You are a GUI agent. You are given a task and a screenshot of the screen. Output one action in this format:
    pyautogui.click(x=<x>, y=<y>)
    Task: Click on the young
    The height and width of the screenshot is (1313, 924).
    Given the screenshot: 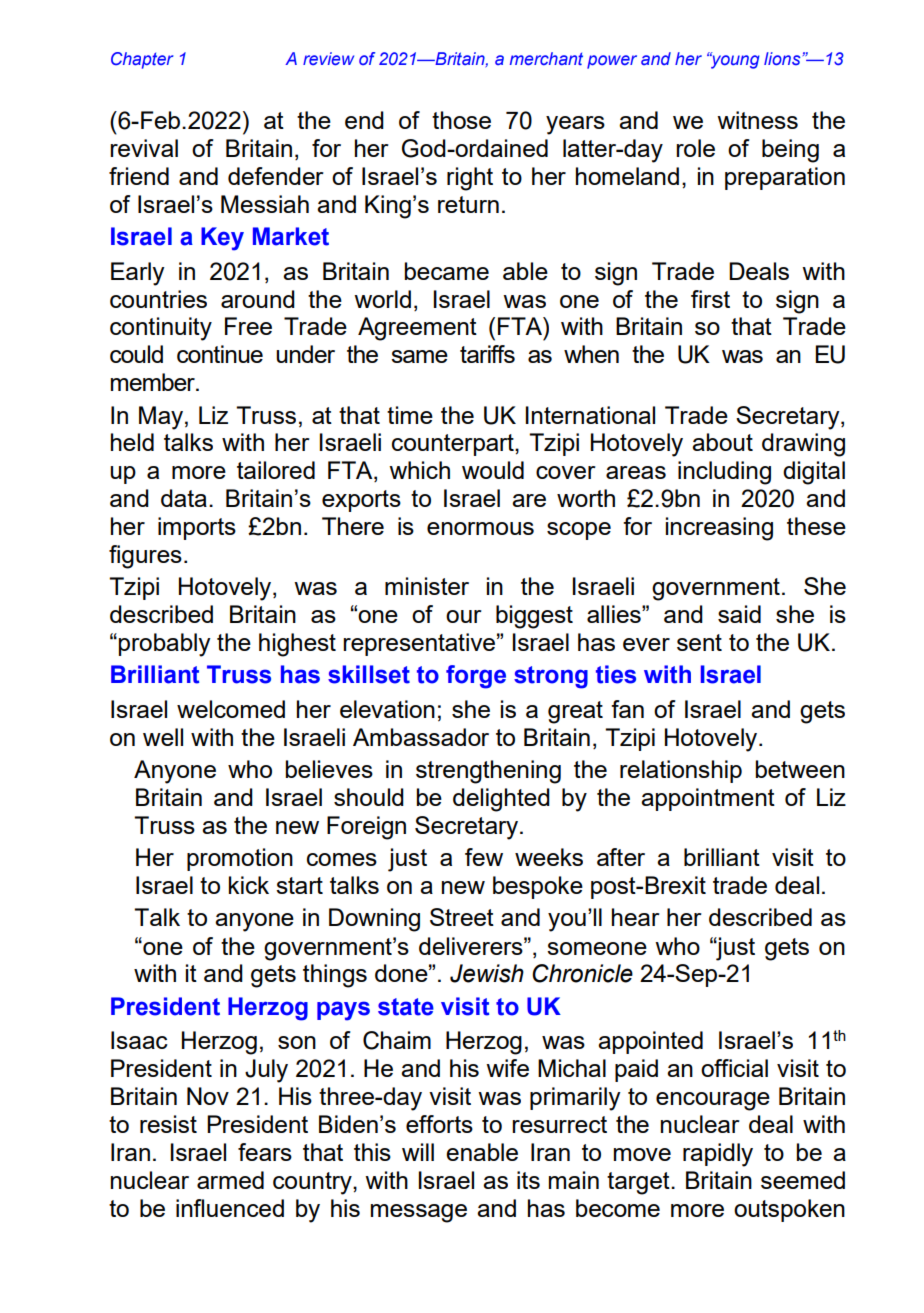 What is the action you would take?
    pyautogui.click(x=735, y=61)
